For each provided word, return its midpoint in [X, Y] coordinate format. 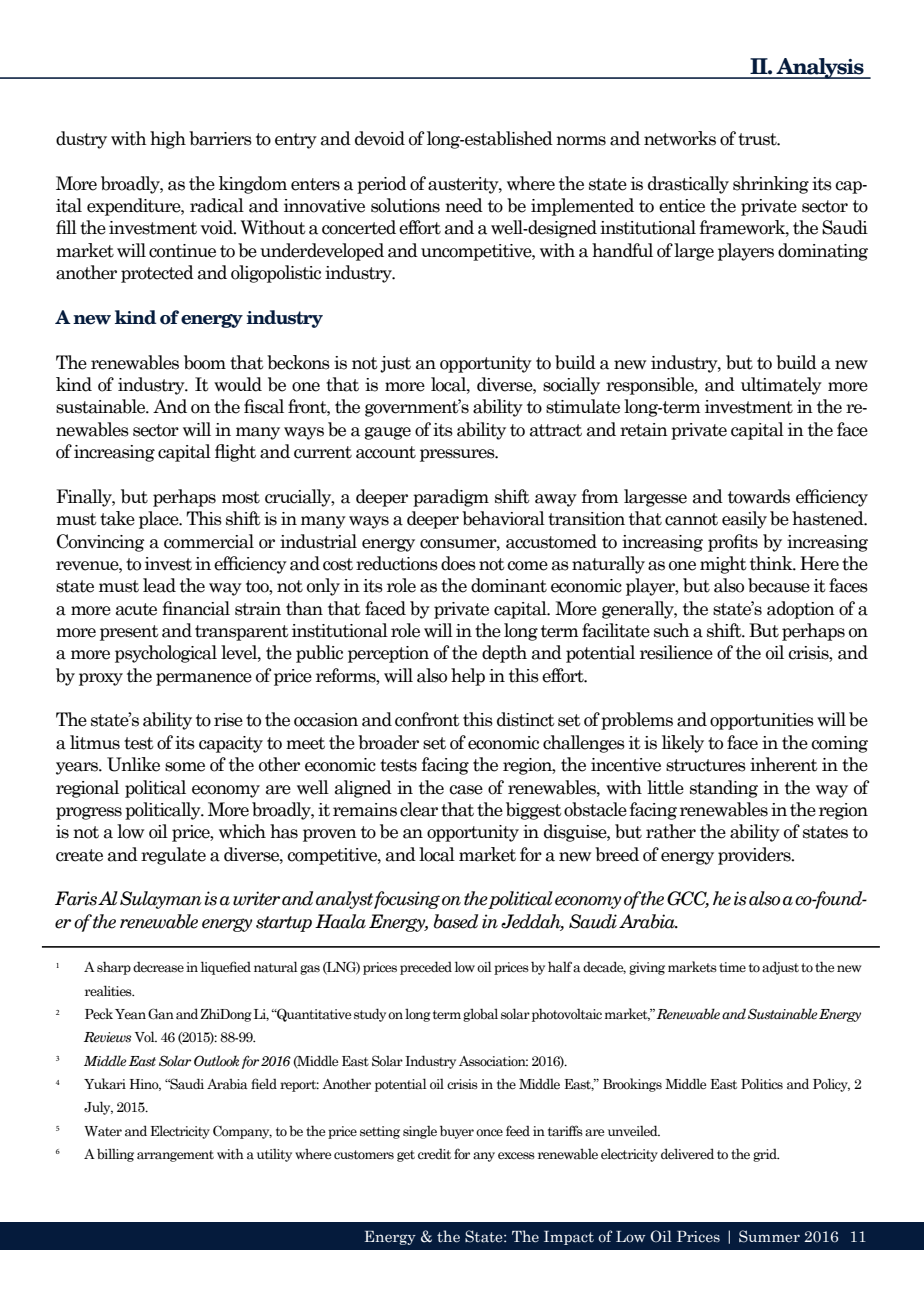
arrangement [175, 1156]
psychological [166, 654]
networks [680, 138]
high [168, 140]
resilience [676, 652]
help [468, 677]
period [382, 185]
